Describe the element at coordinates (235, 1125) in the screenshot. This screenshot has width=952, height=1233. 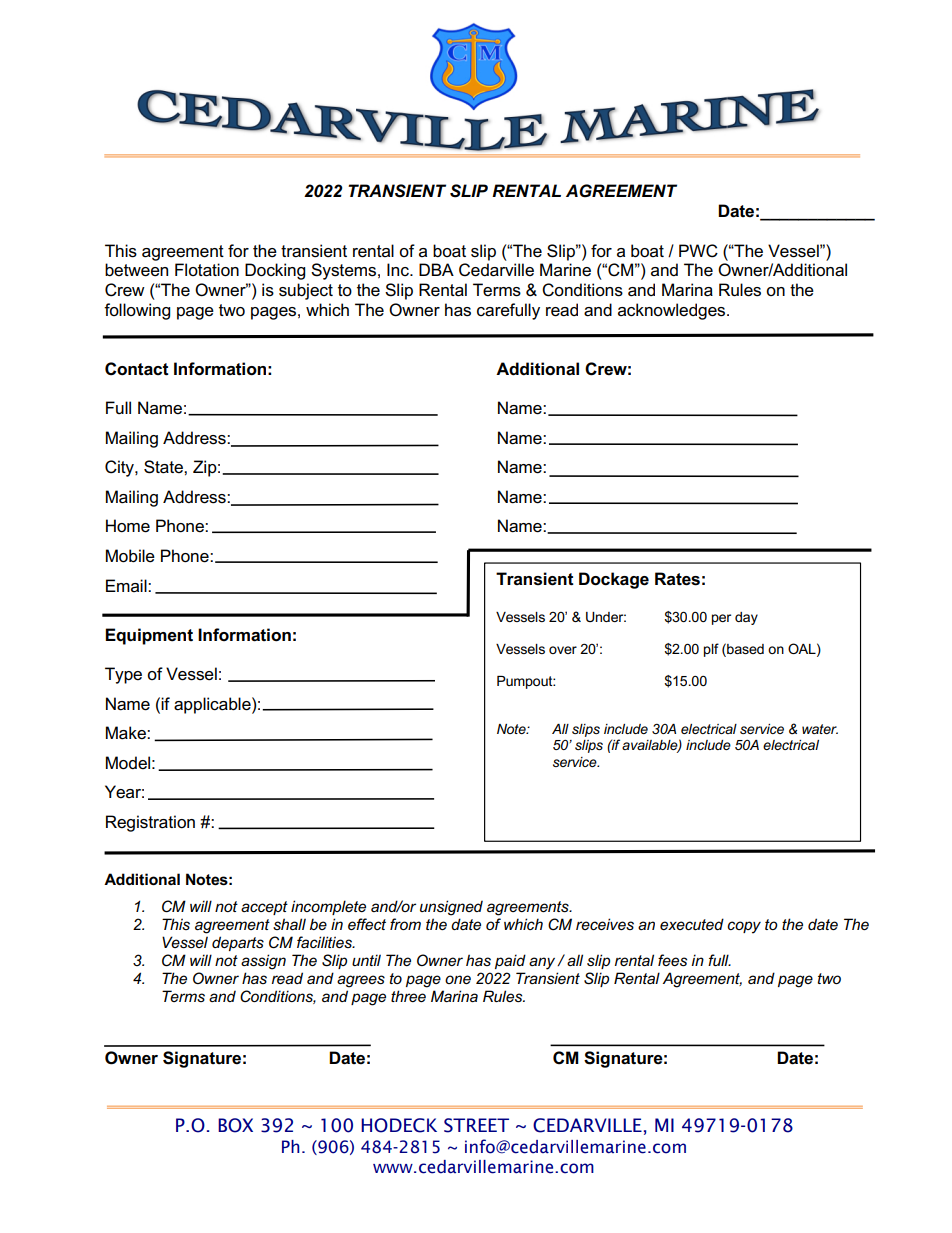
I see `BOX` at that location.
